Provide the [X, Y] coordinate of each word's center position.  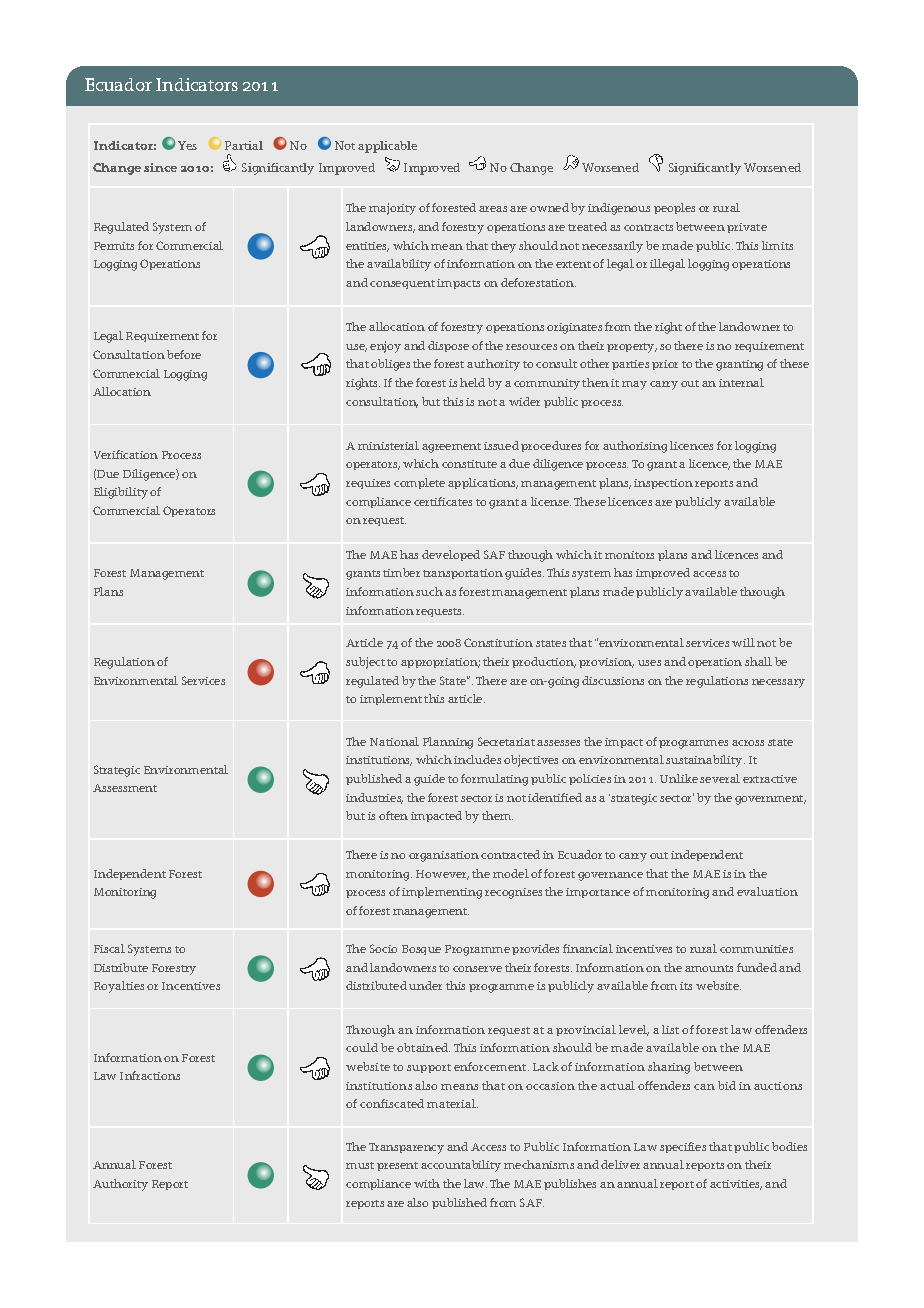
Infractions [150, 1075]
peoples [674, 208]
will [743, 642]
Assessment [125, 788]
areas [493, 209]
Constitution [498, 642]
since [160, 167]
